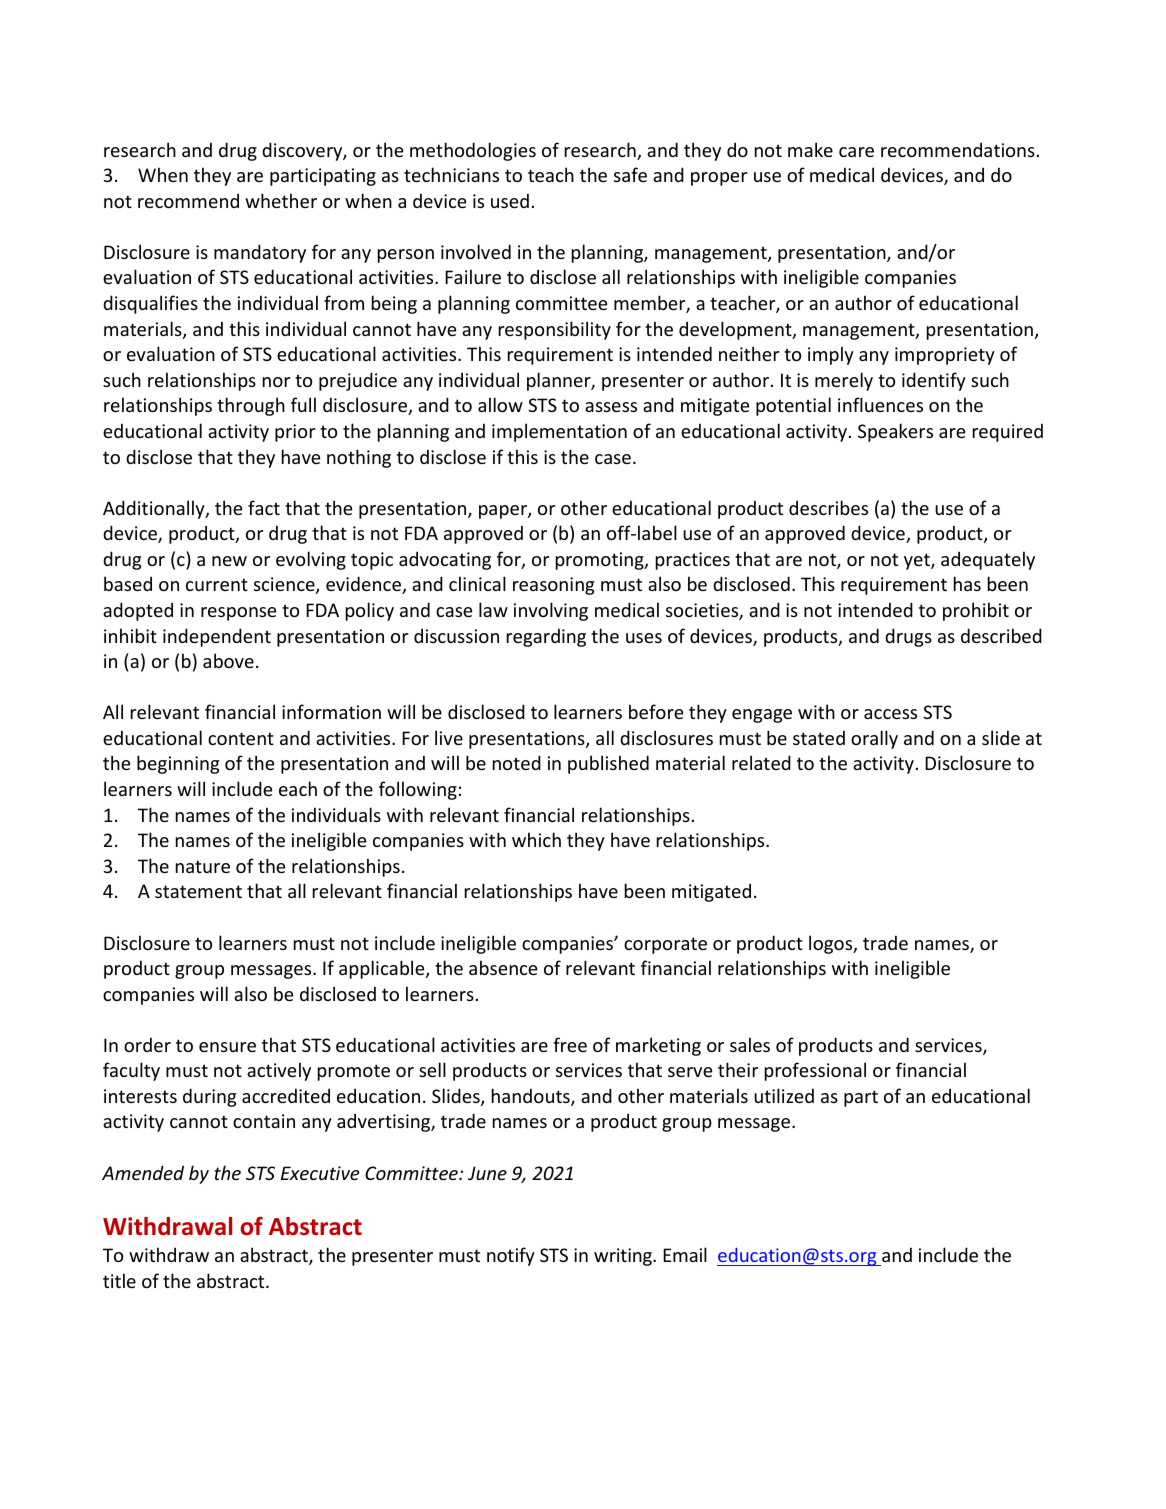 Image resolution: width=1166 pixels, height=1509 pixels. I want to click on title, so click(119, 1280).
